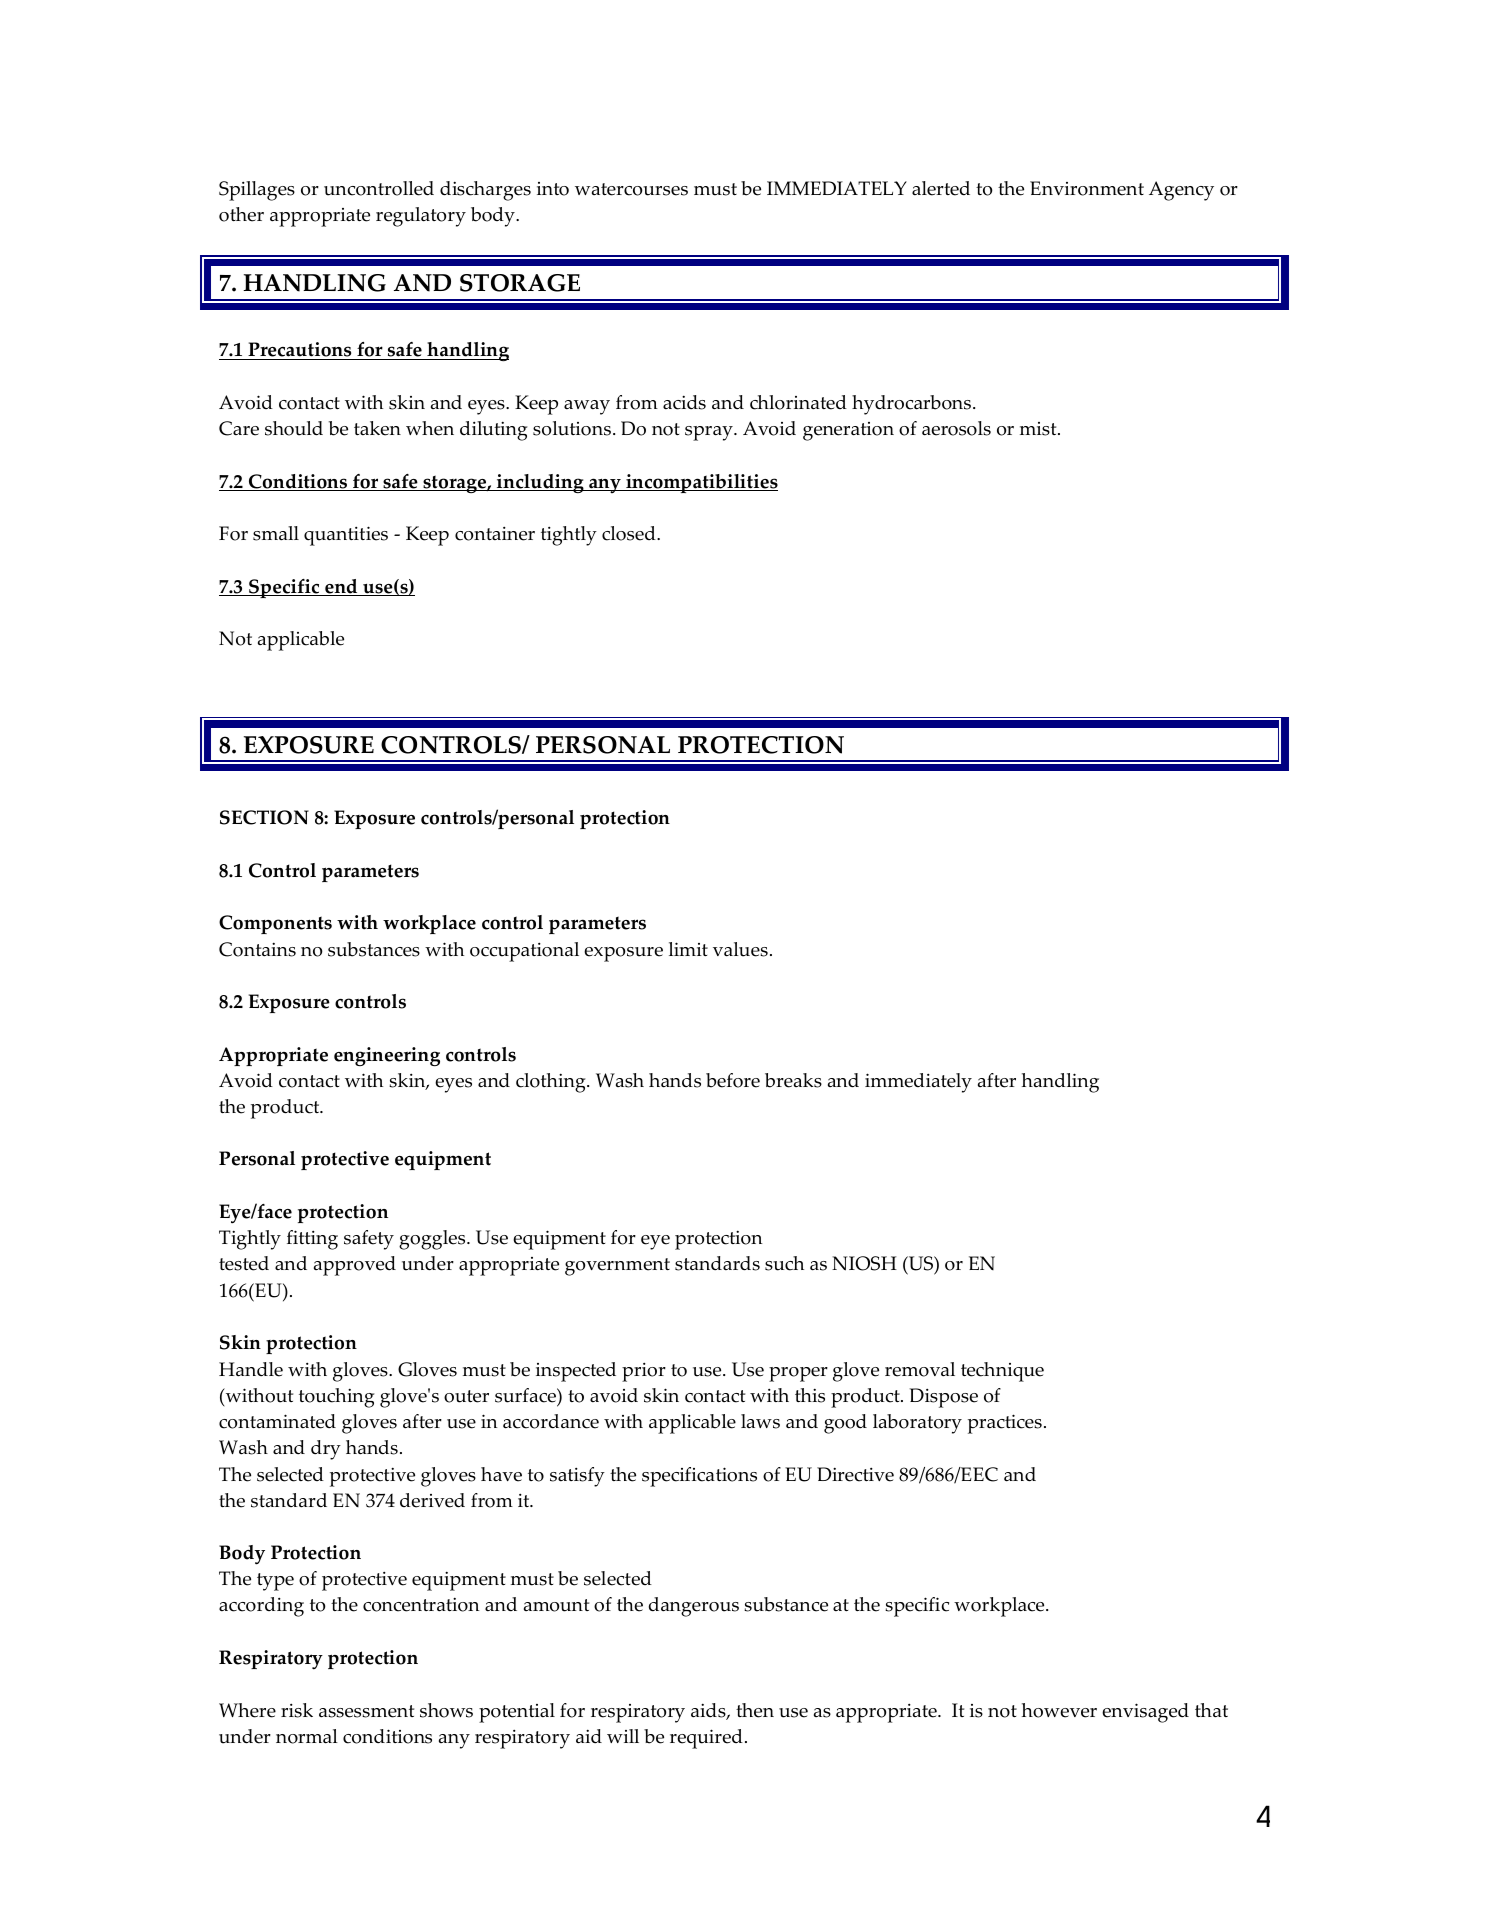 The height and width of the screenshot is (1925, 1488). Describe the element at coordinates (1059, 1710) in the screenshot. I see `however` at that location.
